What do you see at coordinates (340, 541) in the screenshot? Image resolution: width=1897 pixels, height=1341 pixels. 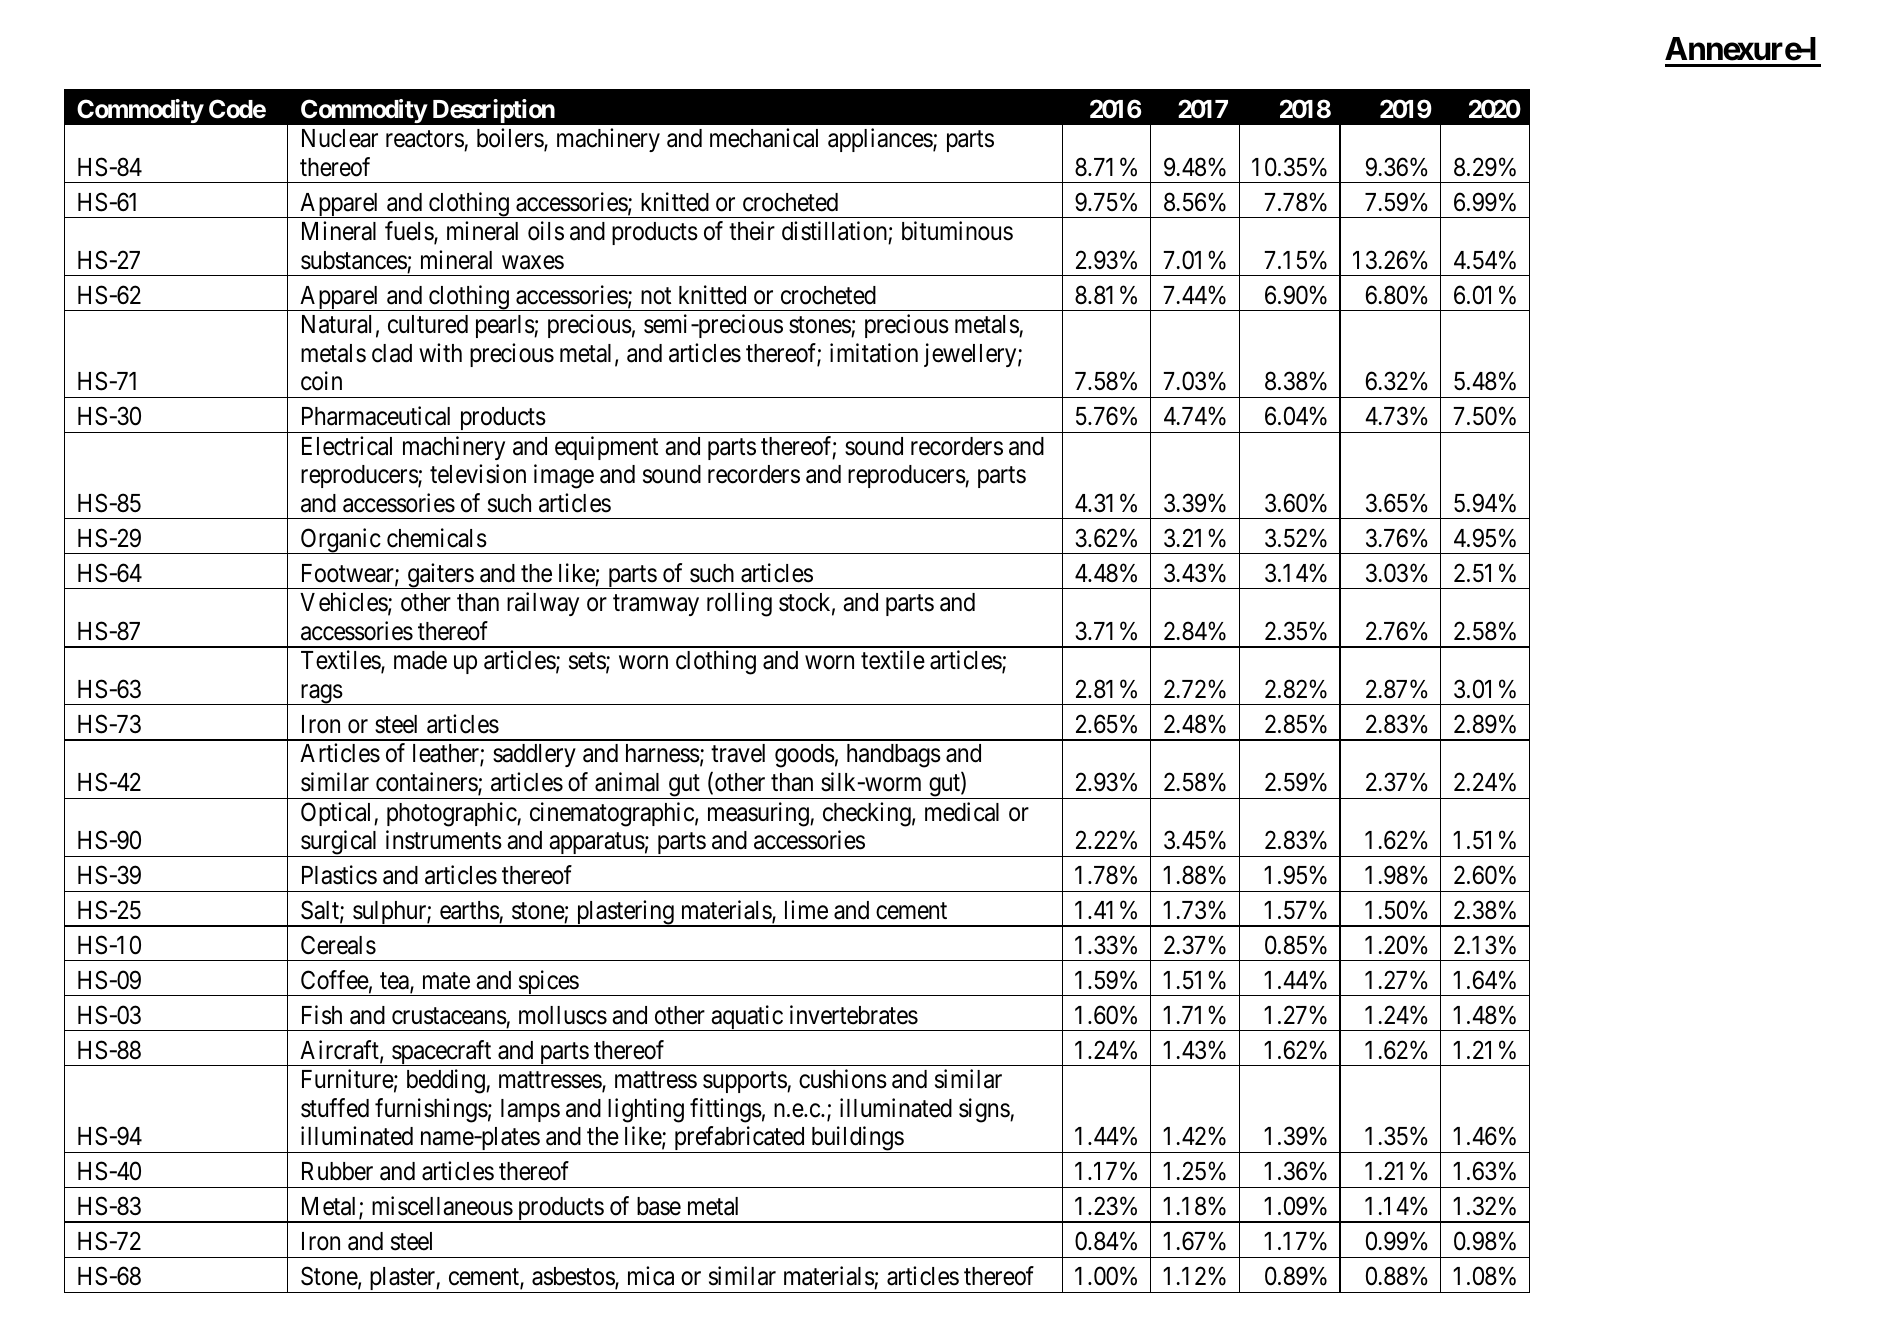 I see `Organic` at bounding box center [340, 541].
